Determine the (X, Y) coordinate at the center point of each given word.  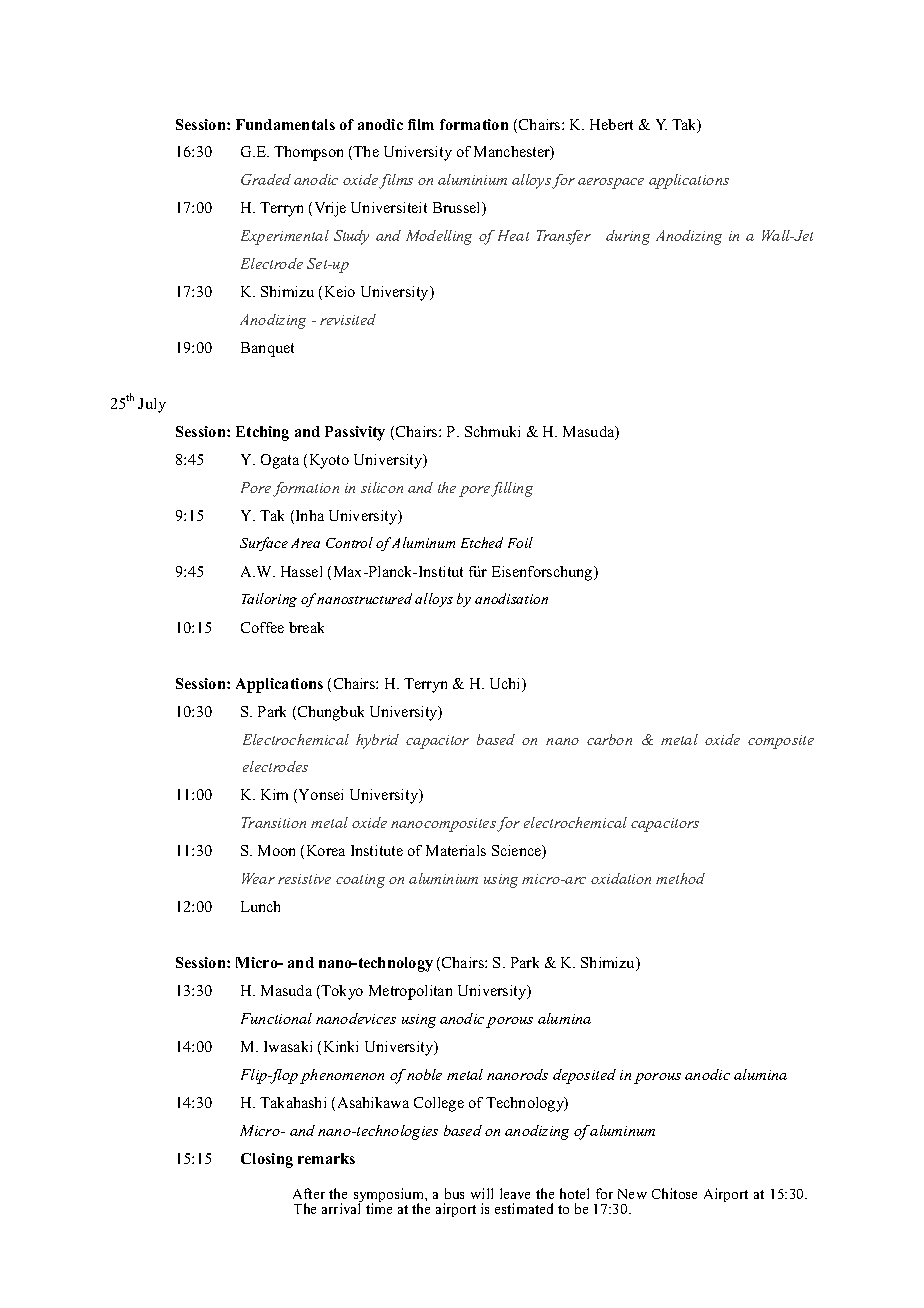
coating (360, 881)
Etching (262, 433)
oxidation (621, 878)
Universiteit (389, 207)
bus (454, 1193)
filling (512, 489)
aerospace (611, 183)
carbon (609, 739)
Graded (266, 179)
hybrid (377, 741)
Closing (267, 1160)
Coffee (262, 627)
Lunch (260, 906)
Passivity (355, 433)
